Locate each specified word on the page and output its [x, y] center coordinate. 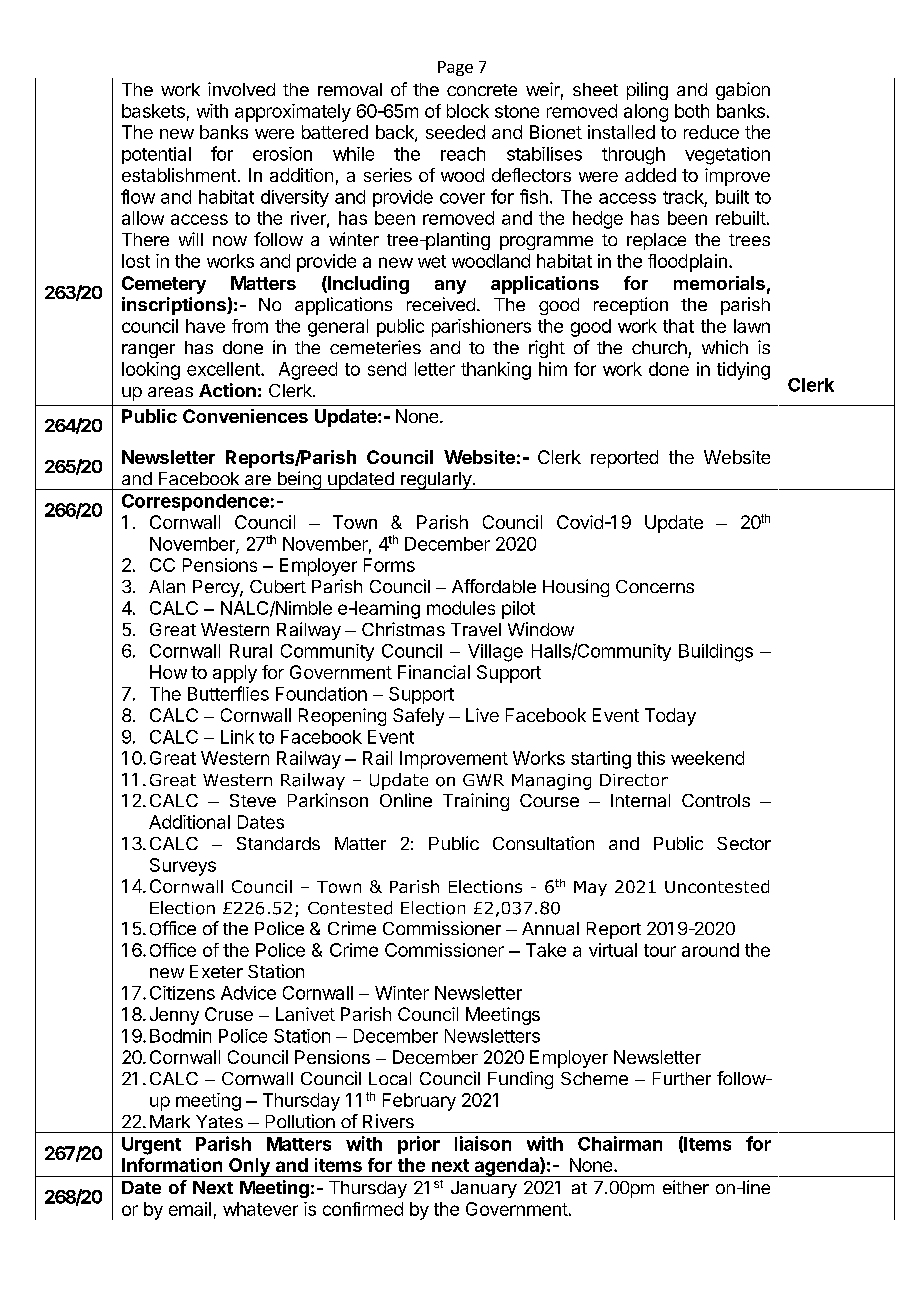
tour [660, 950]
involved [241, 89]
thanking [496, 371]
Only [249, 1167]
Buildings [716, 653]
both [692, 111]
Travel [476, 629]
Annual [550, 928]
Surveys [183, 867]
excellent [224, 369]
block [468, 111]
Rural [251, 651]
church [659, 347]
